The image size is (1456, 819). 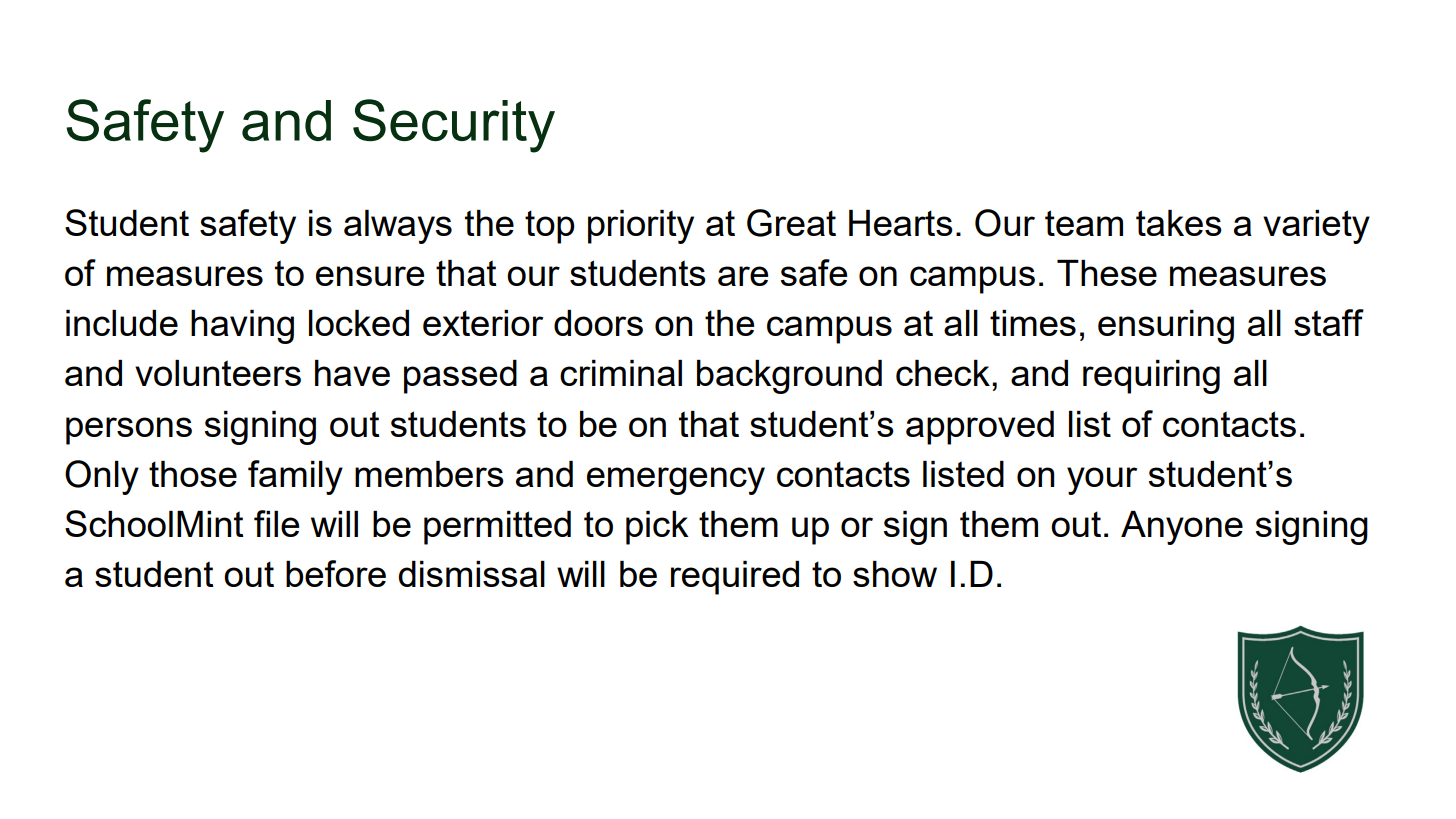 What do you see at coordinates (454, 126) in the screenshot?
I see `Security` at bounding box center [454, 126].
